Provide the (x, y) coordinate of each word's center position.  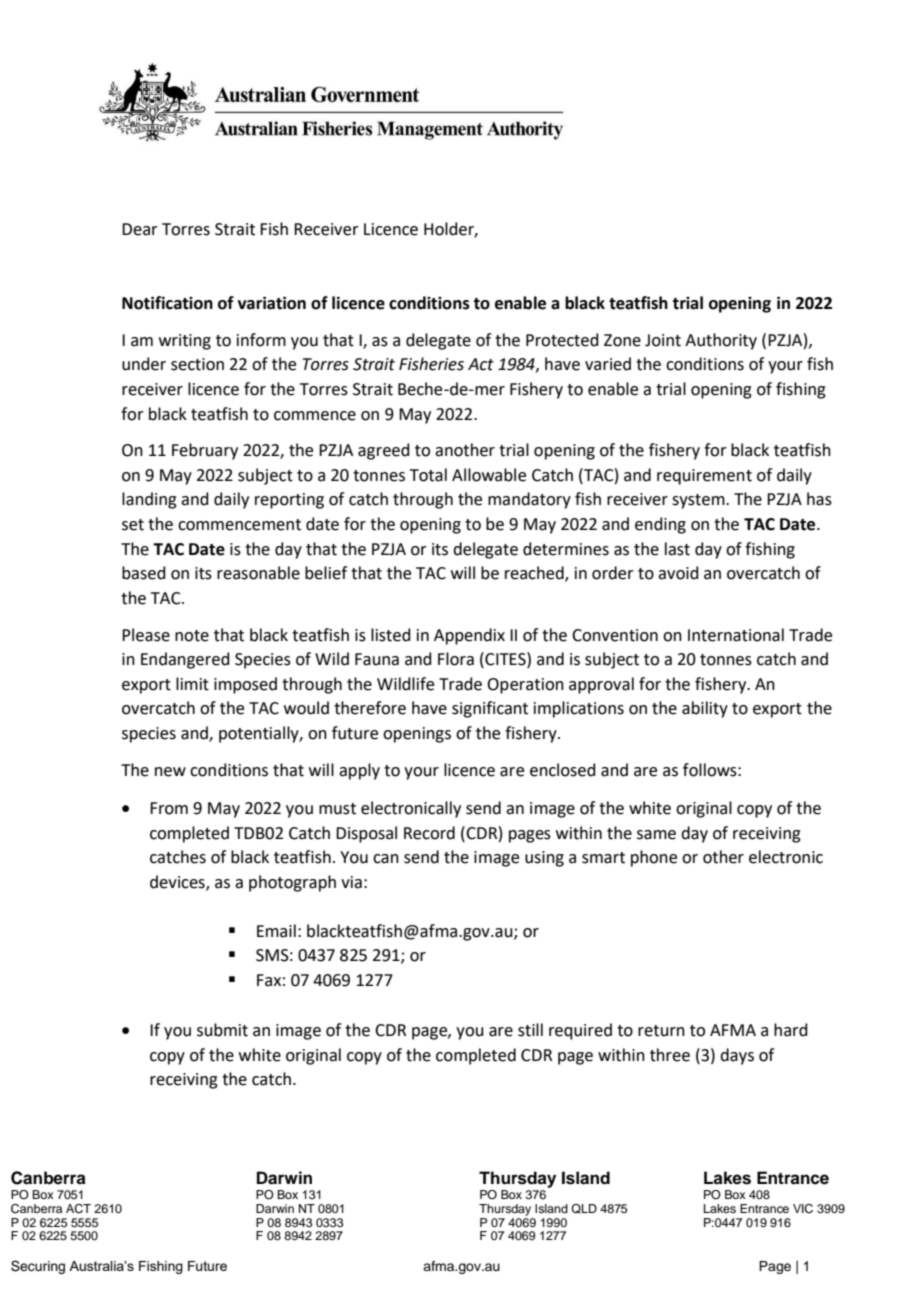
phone (654, 858)
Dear (140, 229)
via (351, 882)
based (144, 573)
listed (391, 635)
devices (178, 882)
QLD (584, 1209)
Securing (38, 1267)
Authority (721, 341)
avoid (678, 573)
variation (272, 303)
